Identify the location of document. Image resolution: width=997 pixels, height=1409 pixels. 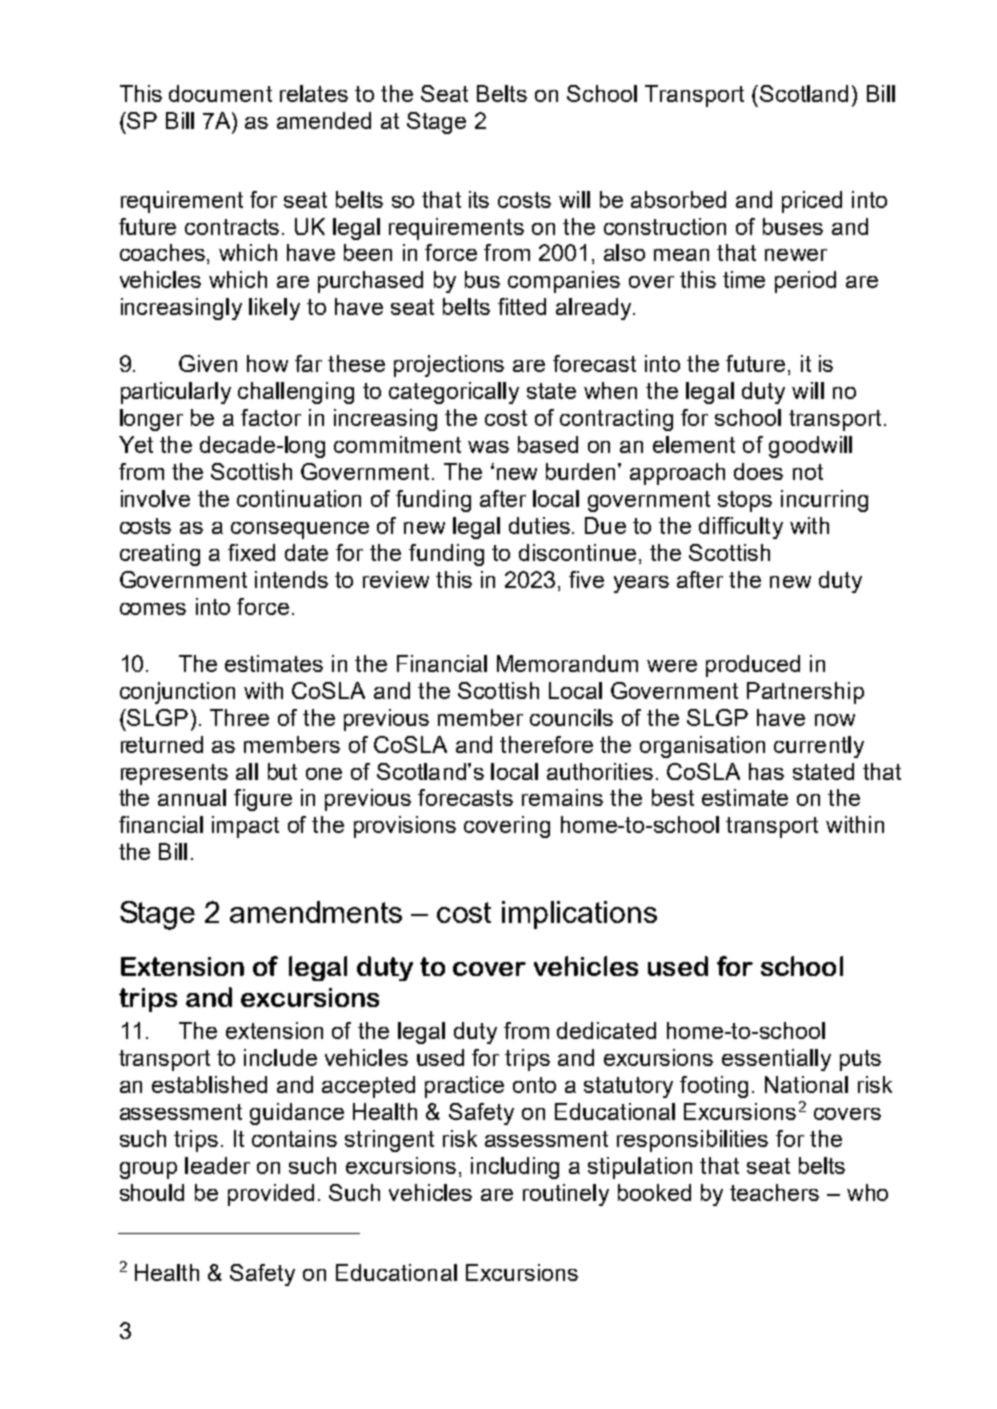
(220, 93).
